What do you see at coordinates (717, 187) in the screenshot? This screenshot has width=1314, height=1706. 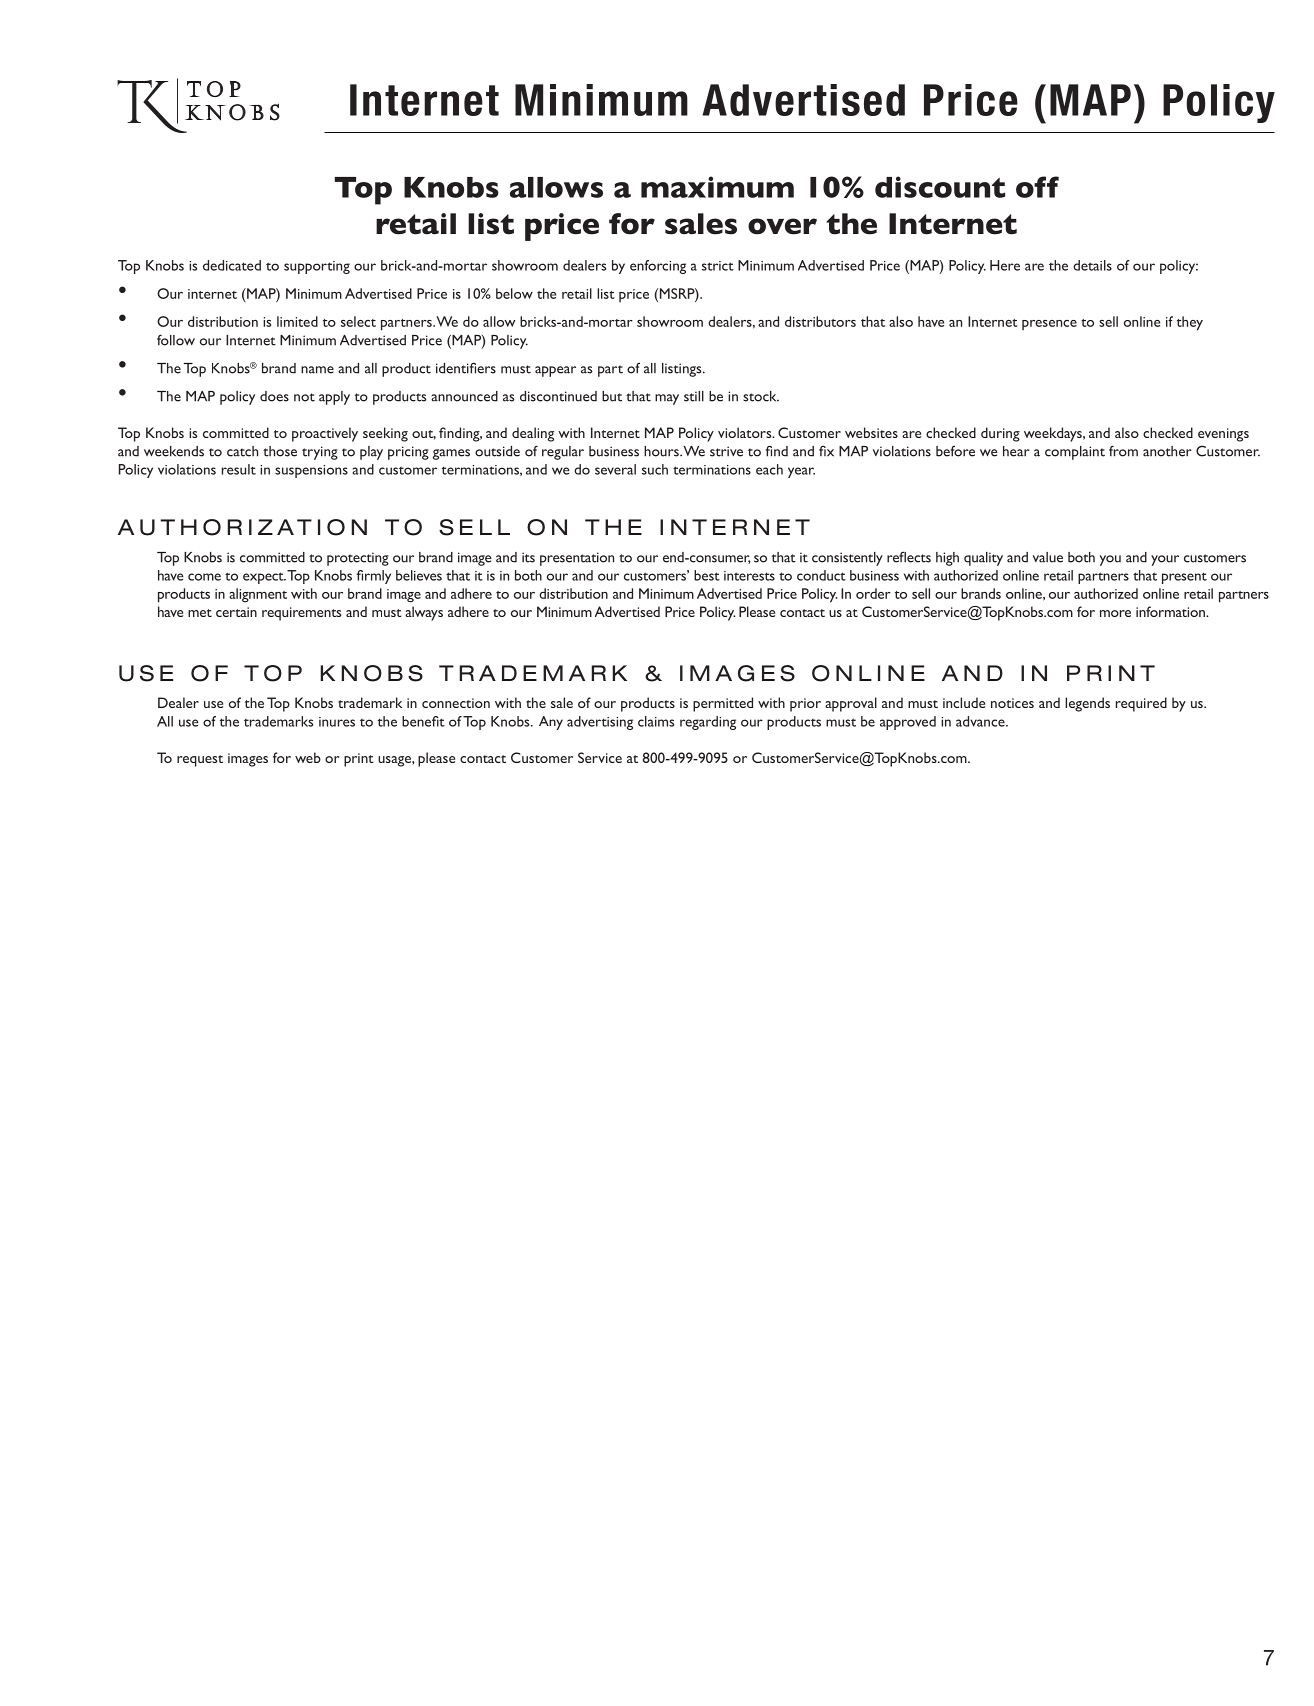 I see `maximum` at bounding box center [717, 187].
